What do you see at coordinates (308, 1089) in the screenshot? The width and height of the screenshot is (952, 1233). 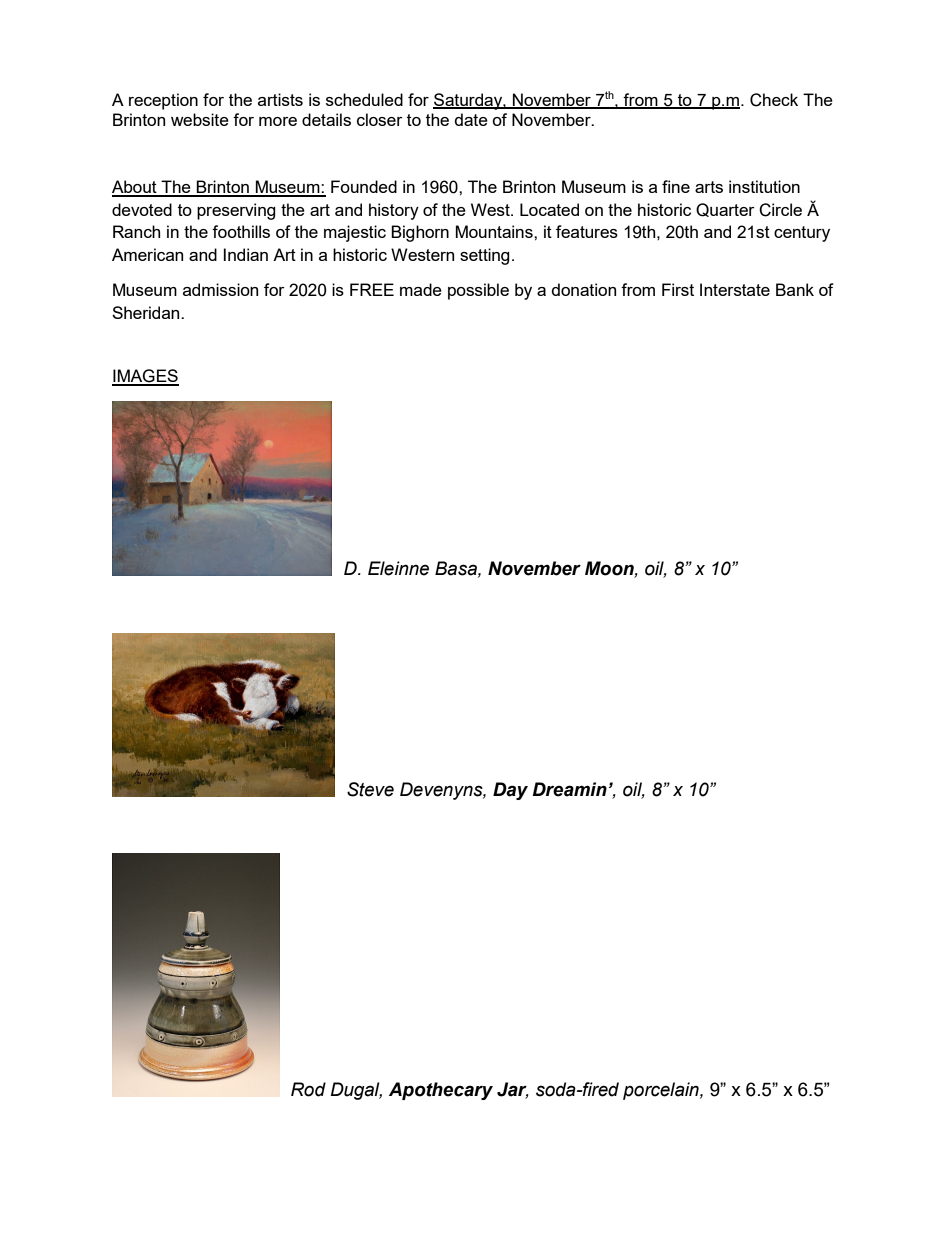 I see `Rod` at bounding box center [308, 1089].
